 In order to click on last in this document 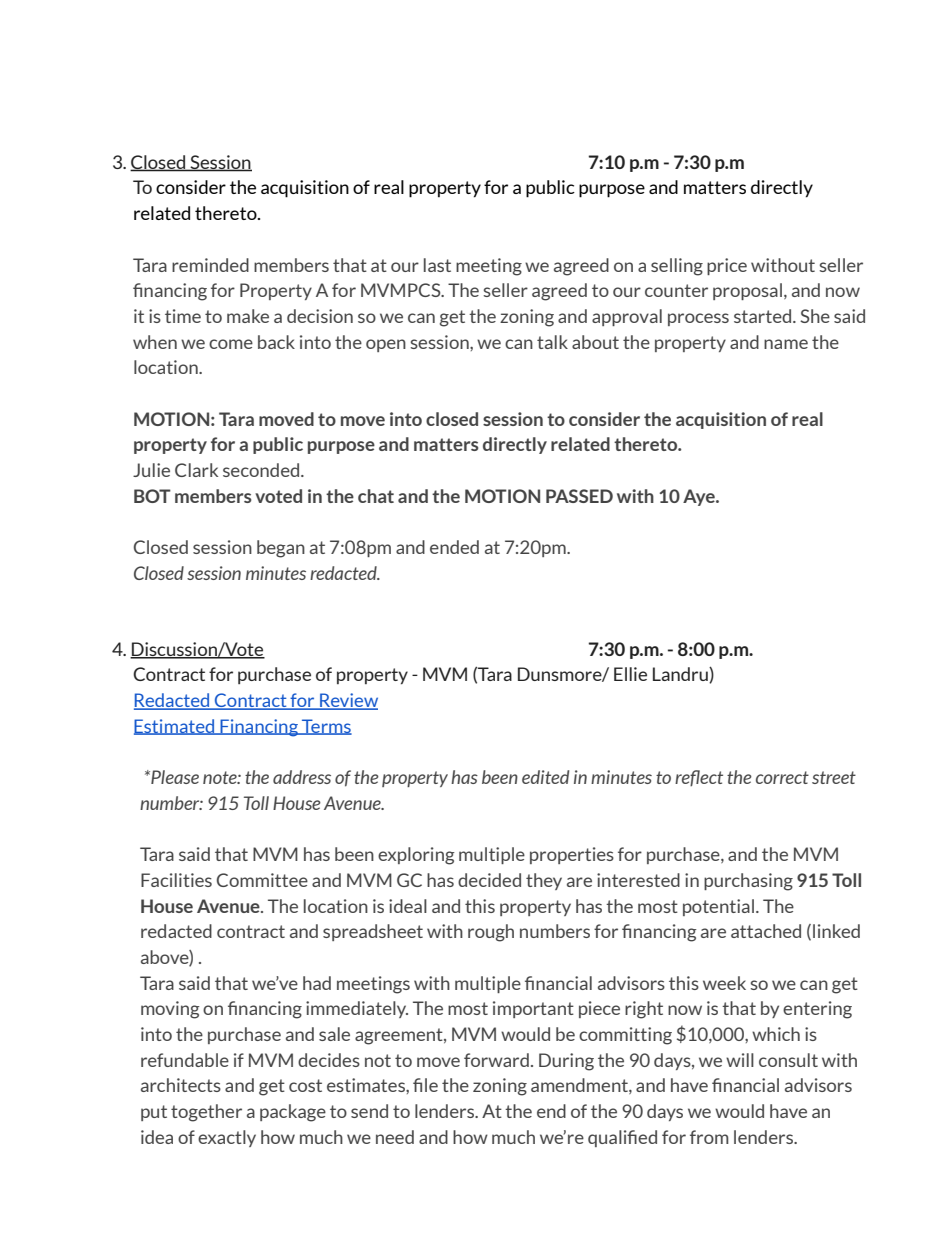, I will do `click(437, 265)`.
